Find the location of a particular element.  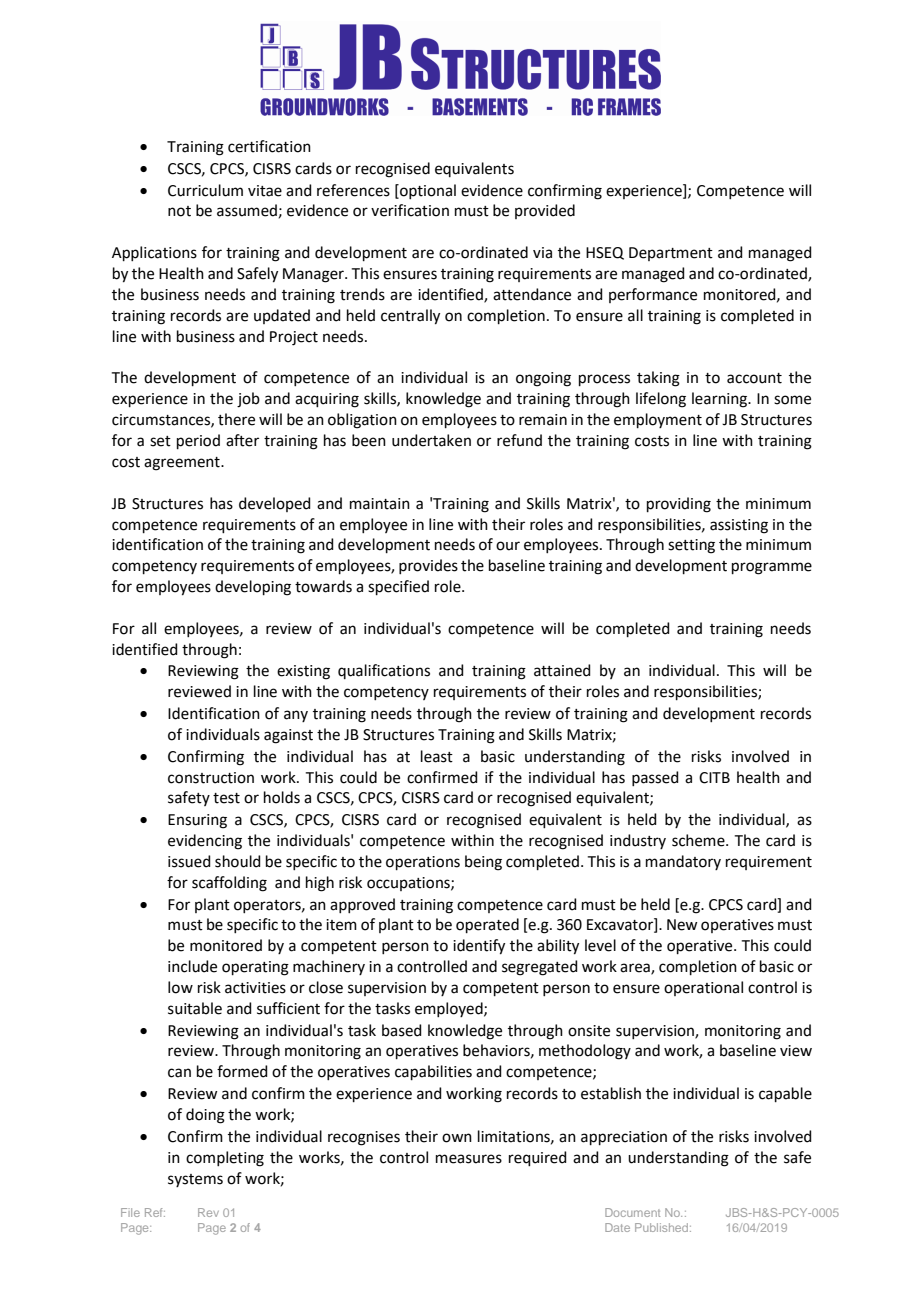

undertaken is located at coordinates (431, 440).
